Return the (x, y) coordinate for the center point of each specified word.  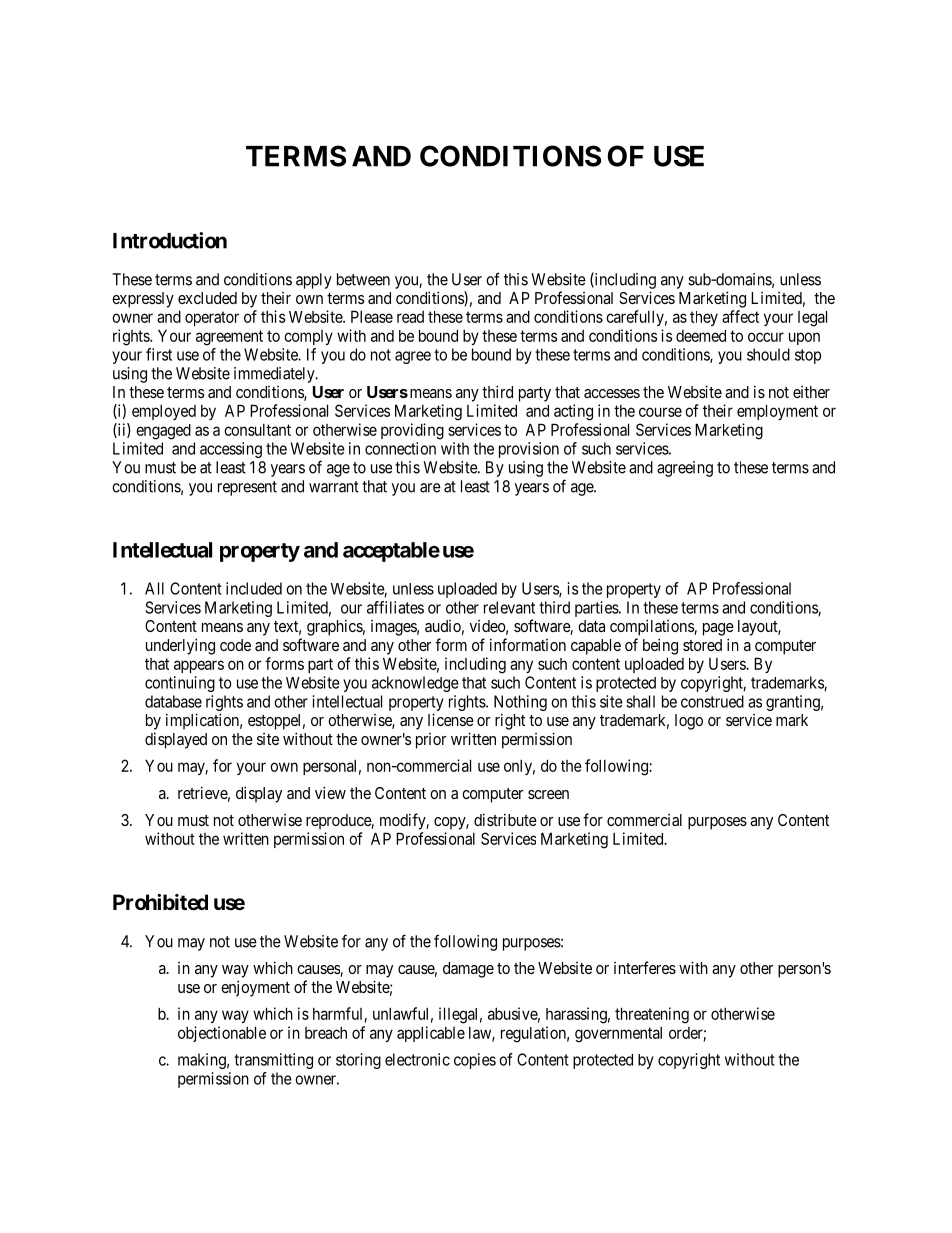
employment (777, 412)
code (235, 645)
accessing (231, 450)
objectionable (222, 1034)
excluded (207, 298)
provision (529, 450)
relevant (509, 607)
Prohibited (160, 902)
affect (740, 316)
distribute (505, 819)
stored (702, 645)
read (410, 317)
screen (548, 794)
